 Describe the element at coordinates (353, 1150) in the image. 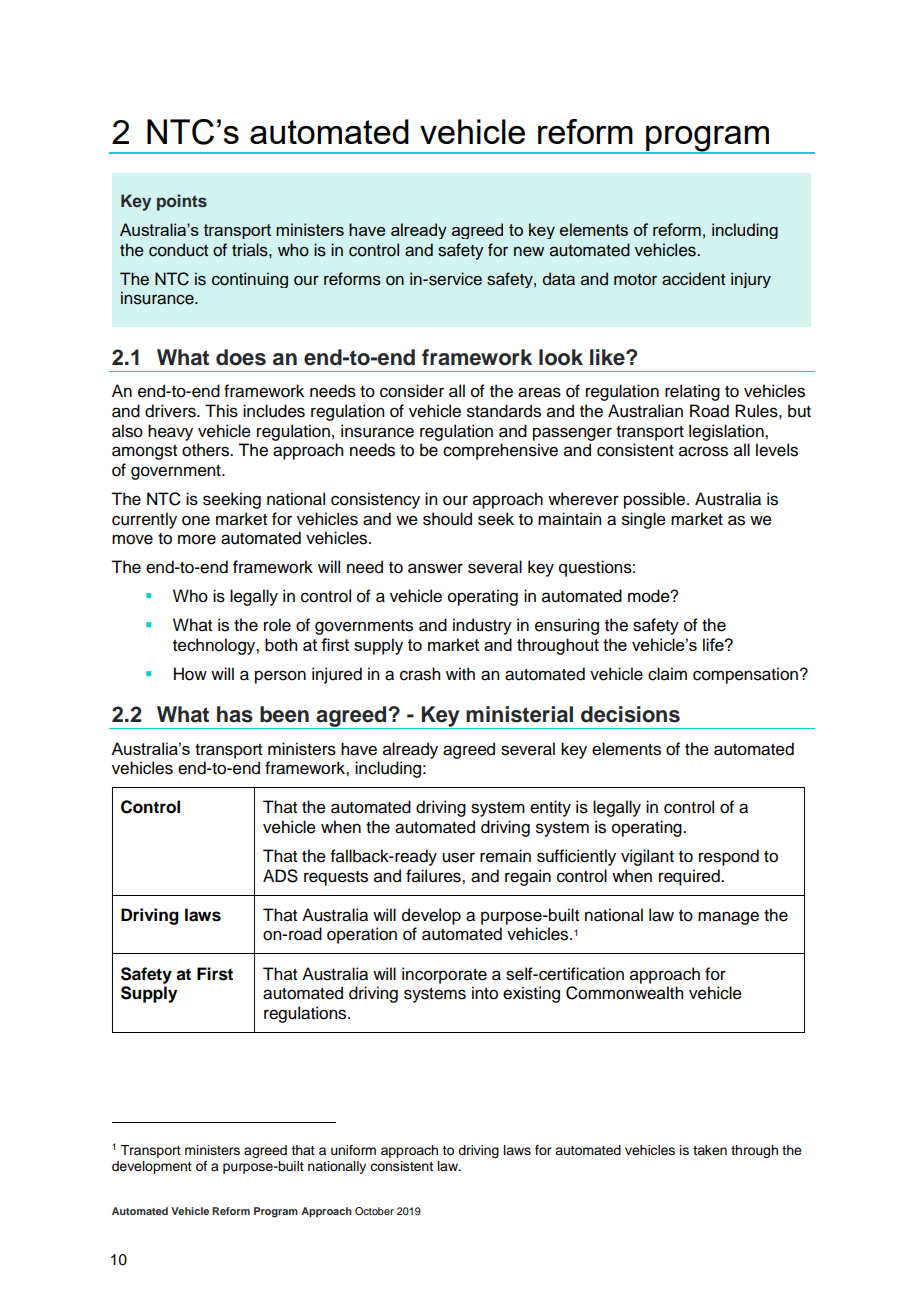

I see `uniform` at that location.
